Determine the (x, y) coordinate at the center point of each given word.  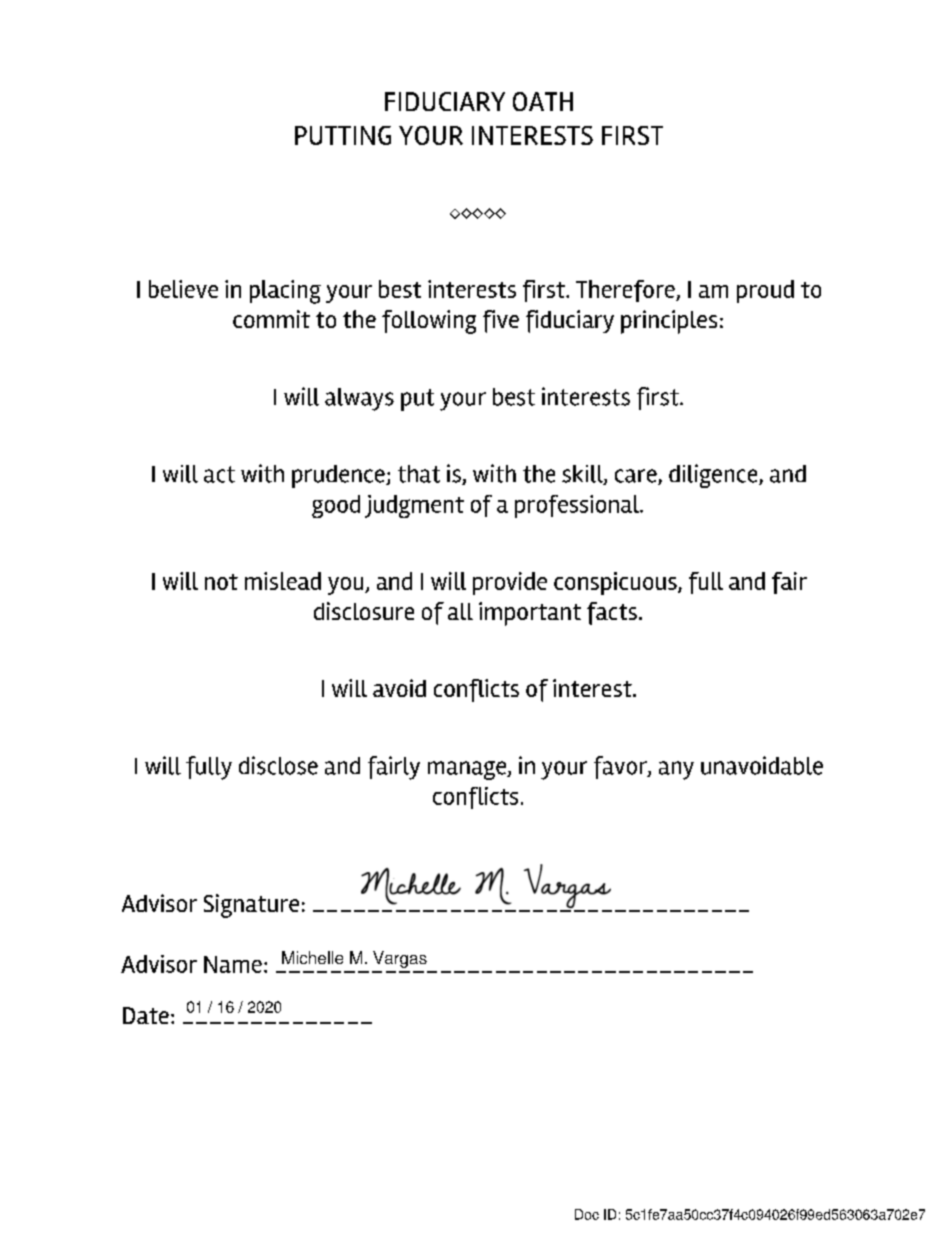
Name (233, 964)
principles (669, 322)
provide (510, 583)
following (429, 322)
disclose (278, 765)
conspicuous (616, 583)
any (676, 770)
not (221, 582)
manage (468, 770)
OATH (543, 101)
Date (146, 1015)
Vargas (400, 959)
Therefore (626, 291)
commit (271, 319)
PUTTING (343, 135)
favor (621, 767)
